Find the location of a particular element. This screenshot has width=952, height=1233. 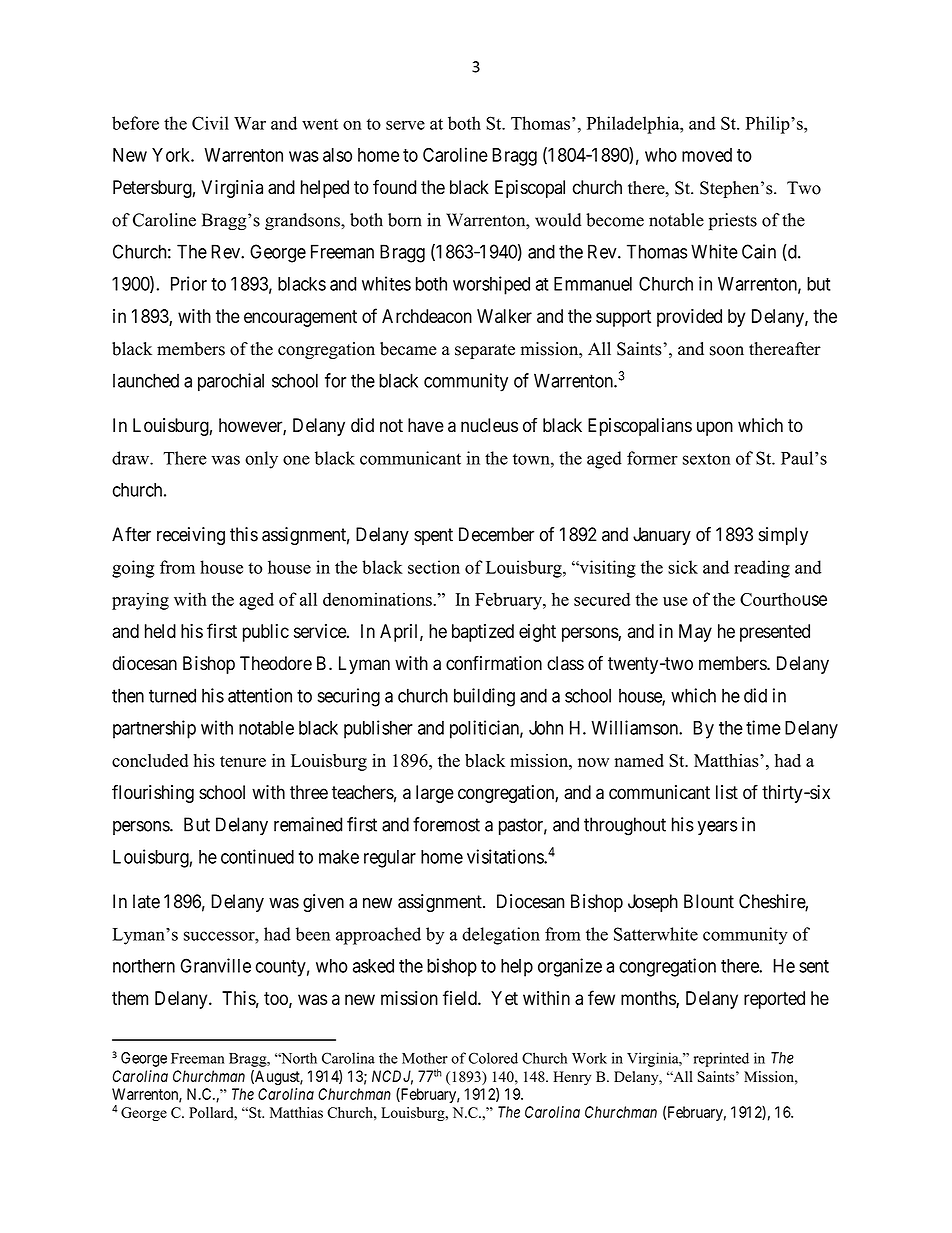

moved is located at coordinates (707, 155).
